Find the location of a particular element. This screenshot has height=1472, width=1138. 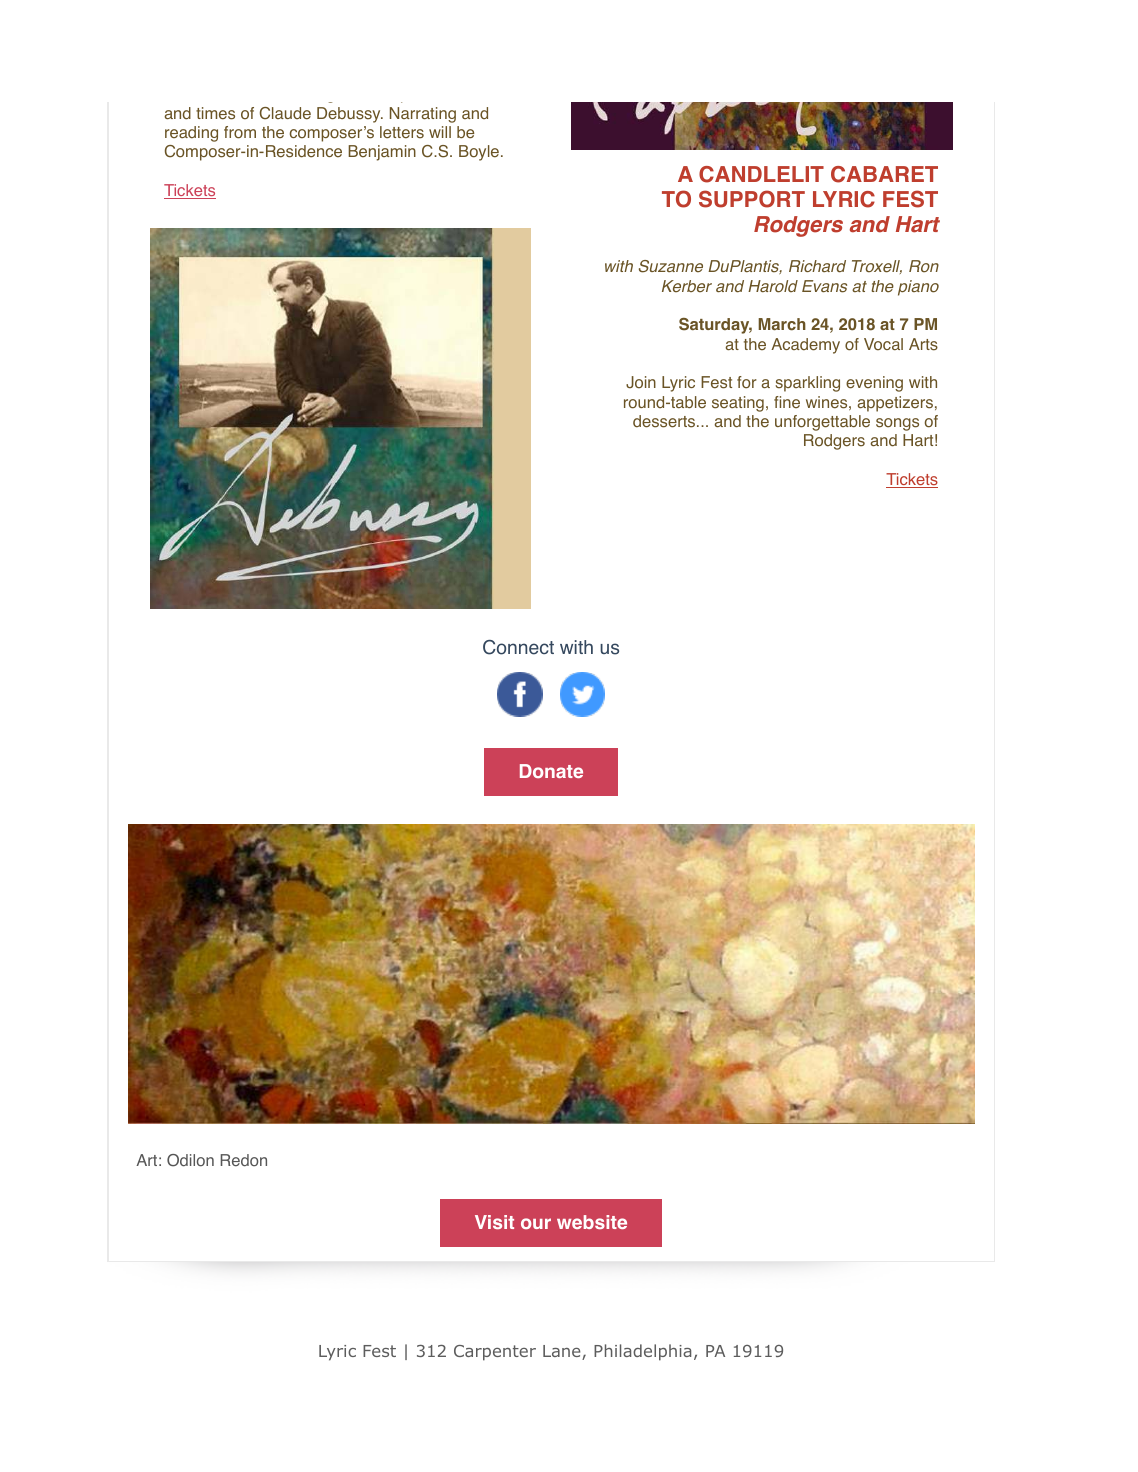

Boyle is located at coordinates (479, 153).
